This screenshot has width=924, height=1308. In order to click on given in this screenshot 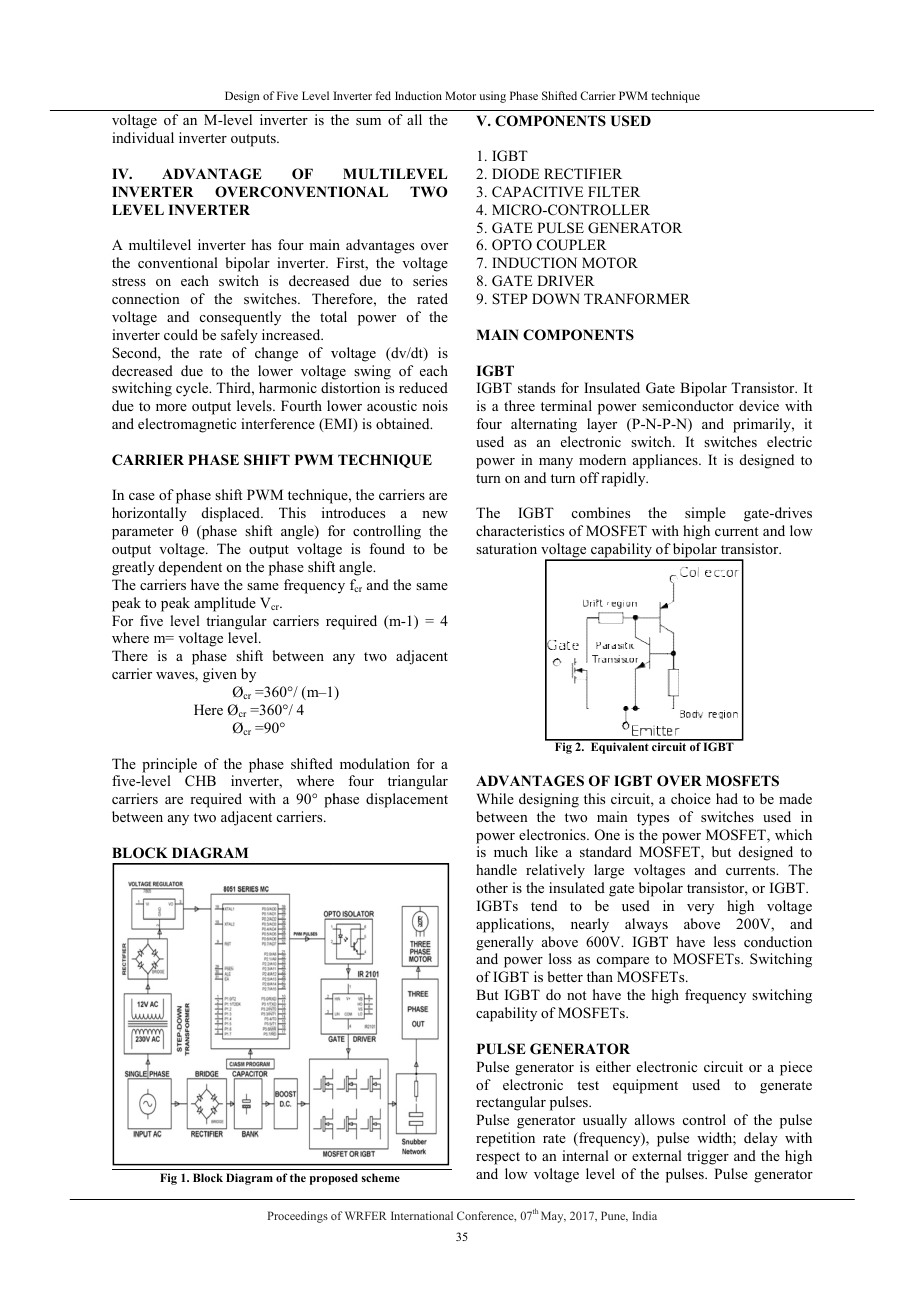, I will do `click(220, 675)`.
